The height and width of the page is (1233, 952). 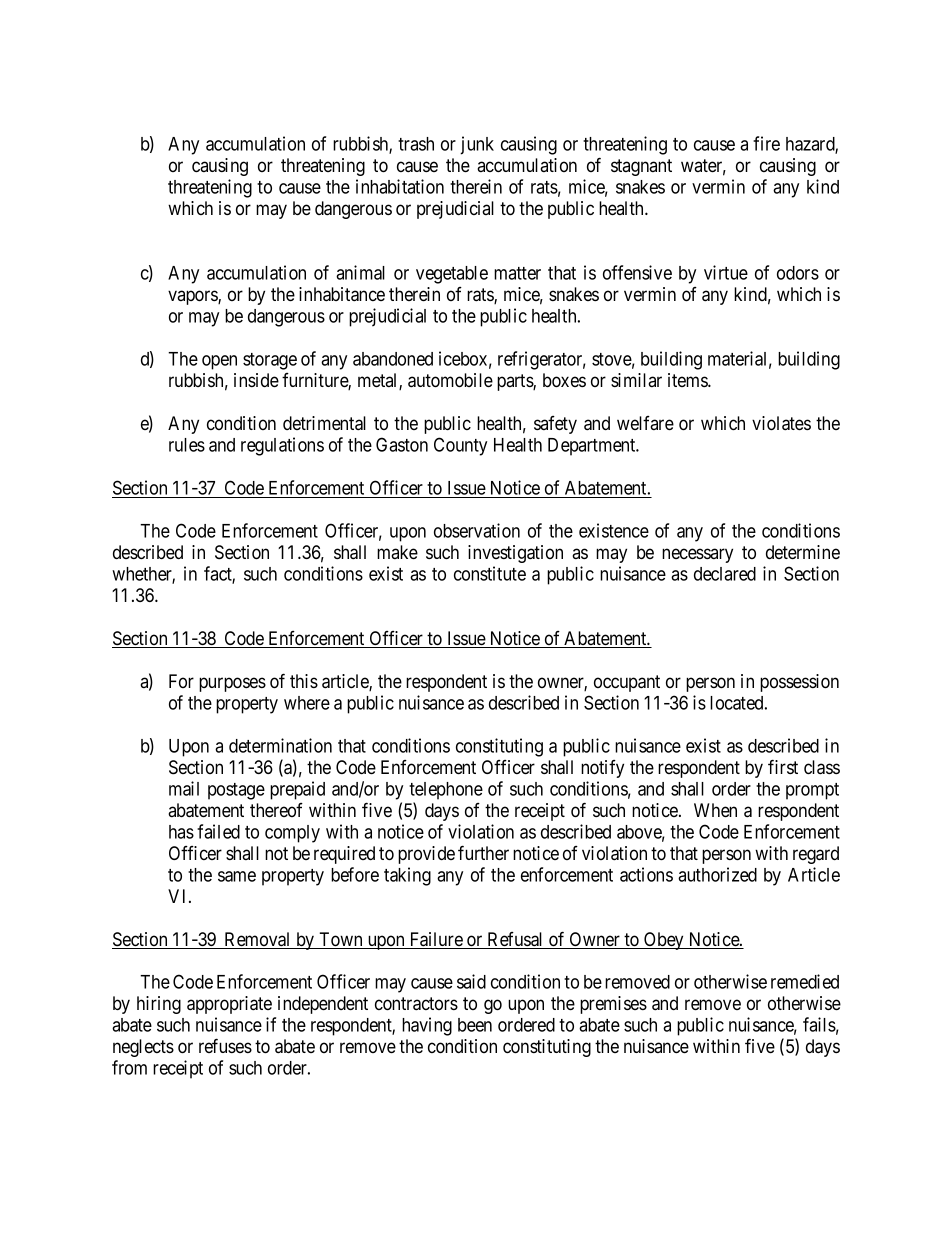 What do you see at coordinates (475, 1025) in the page?
I see `been` at bounding box center [475, 1025].
